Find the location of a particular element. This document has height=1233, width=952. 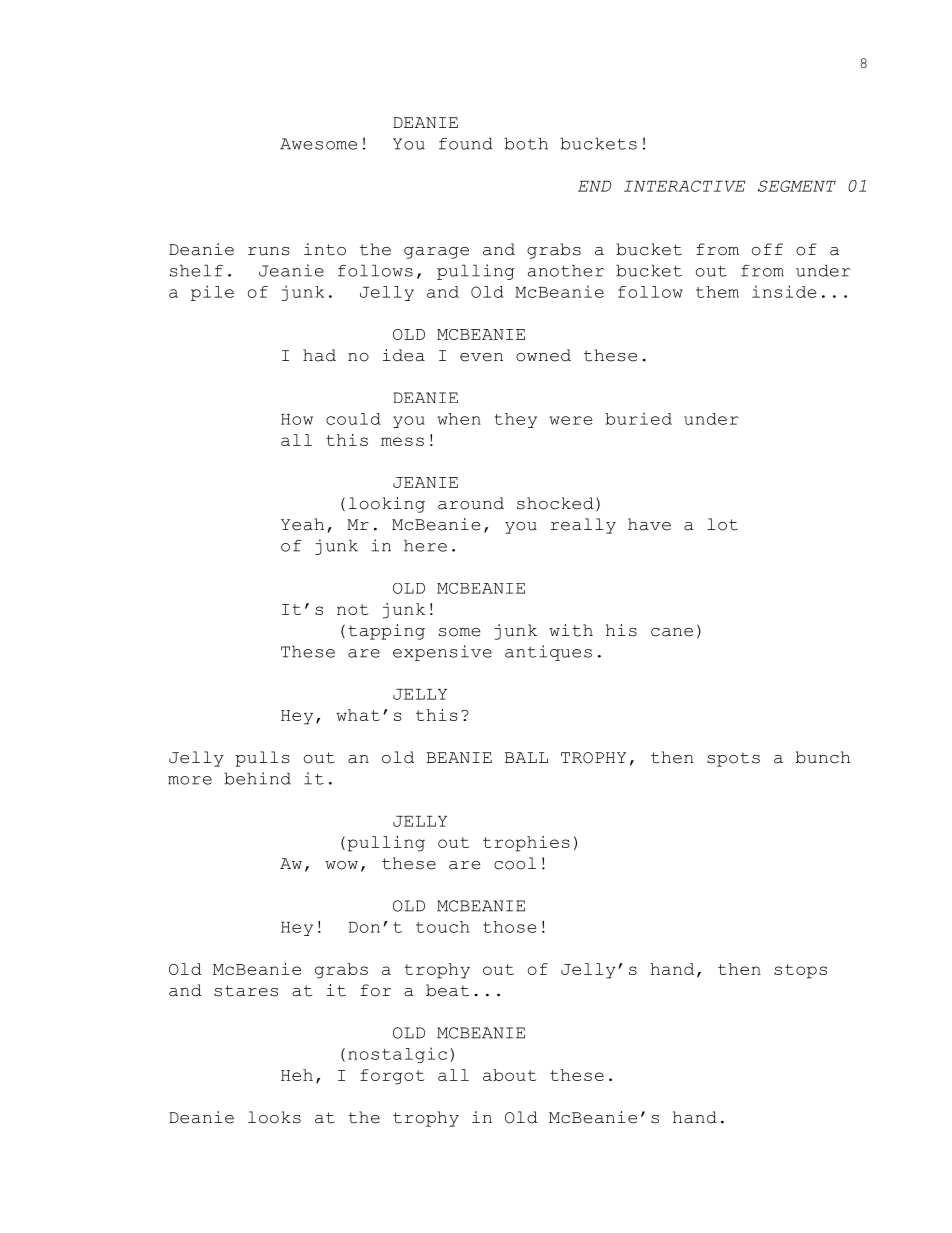

Yeah is located at coordinates (302, 524).
